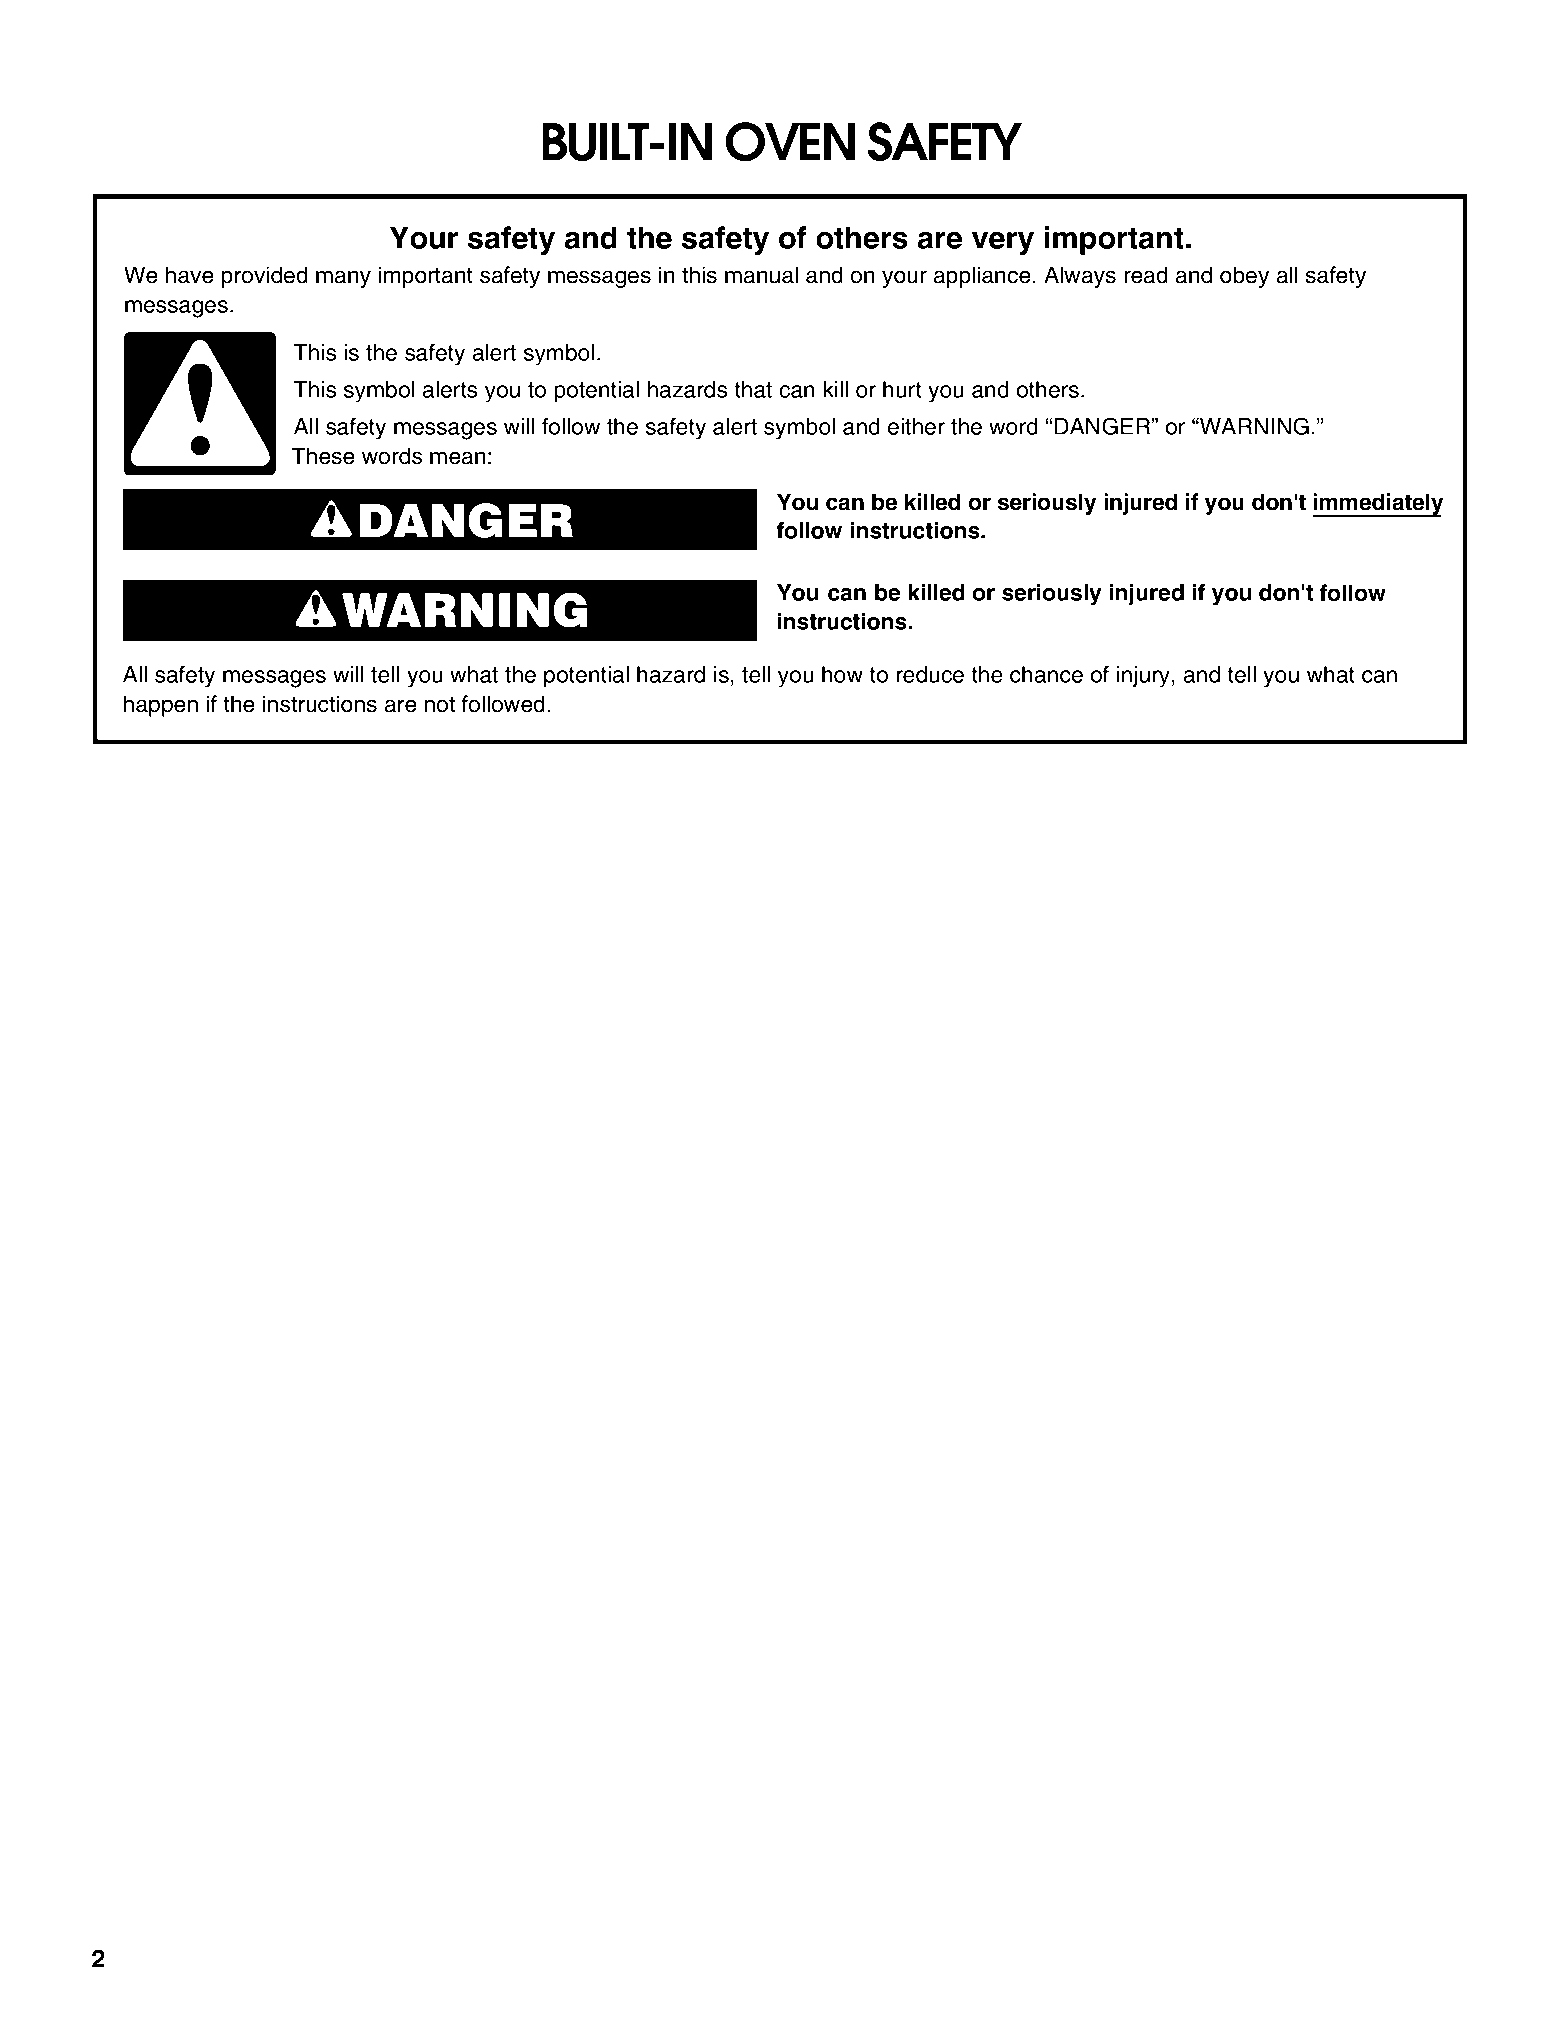  I want to click on very, so click(1003, 243).
